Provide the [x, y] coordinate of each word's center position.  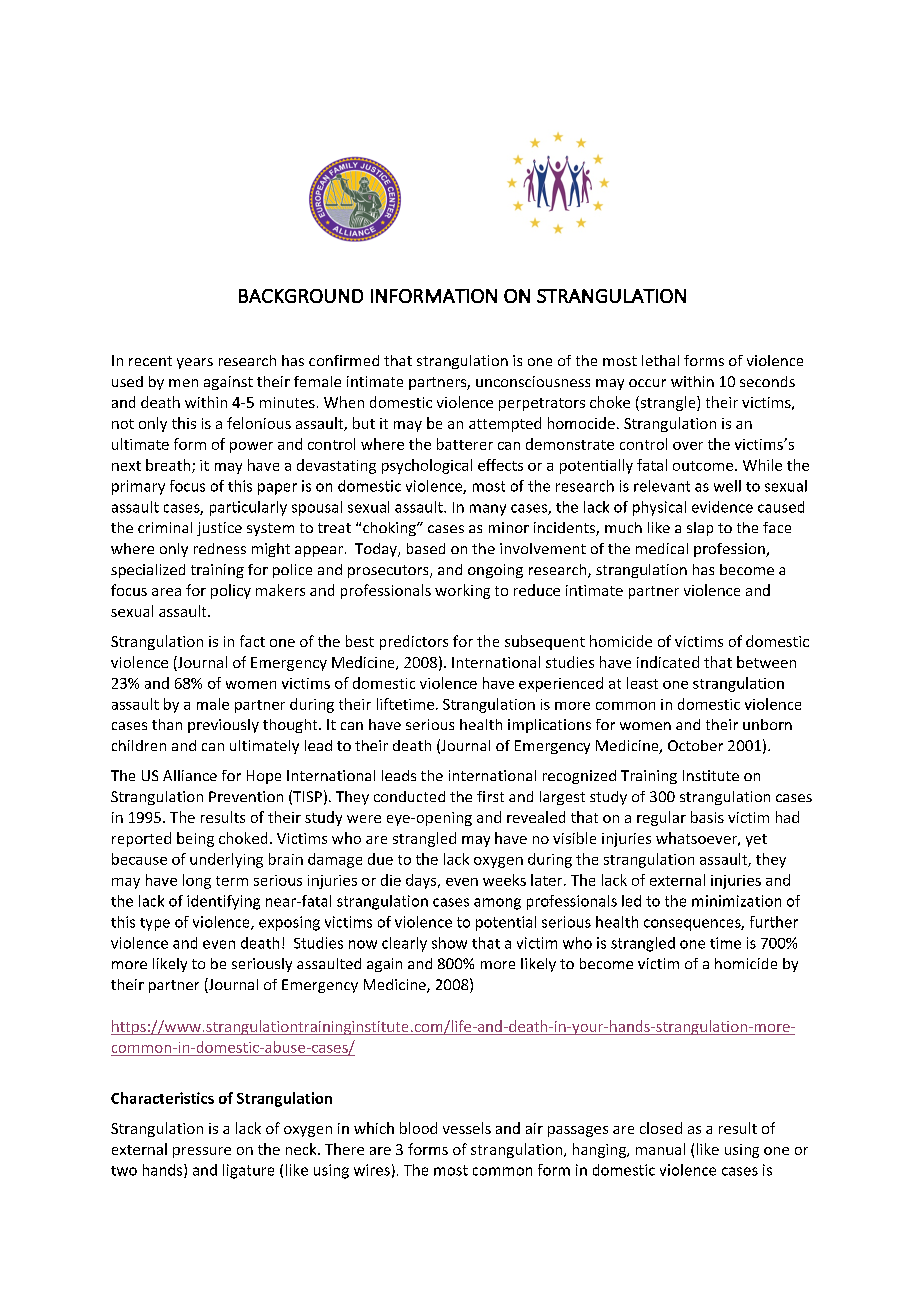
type [155, 924]
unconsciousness [533, 381]
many [488, 510]
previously [223, 726]
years [195, 363]
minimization [736, 901]
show [449, 943]
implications [549, 726]
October [695, 745]
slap [700, 529]
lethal [660, 360]
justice [219, 529]
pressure [202, 1152]
